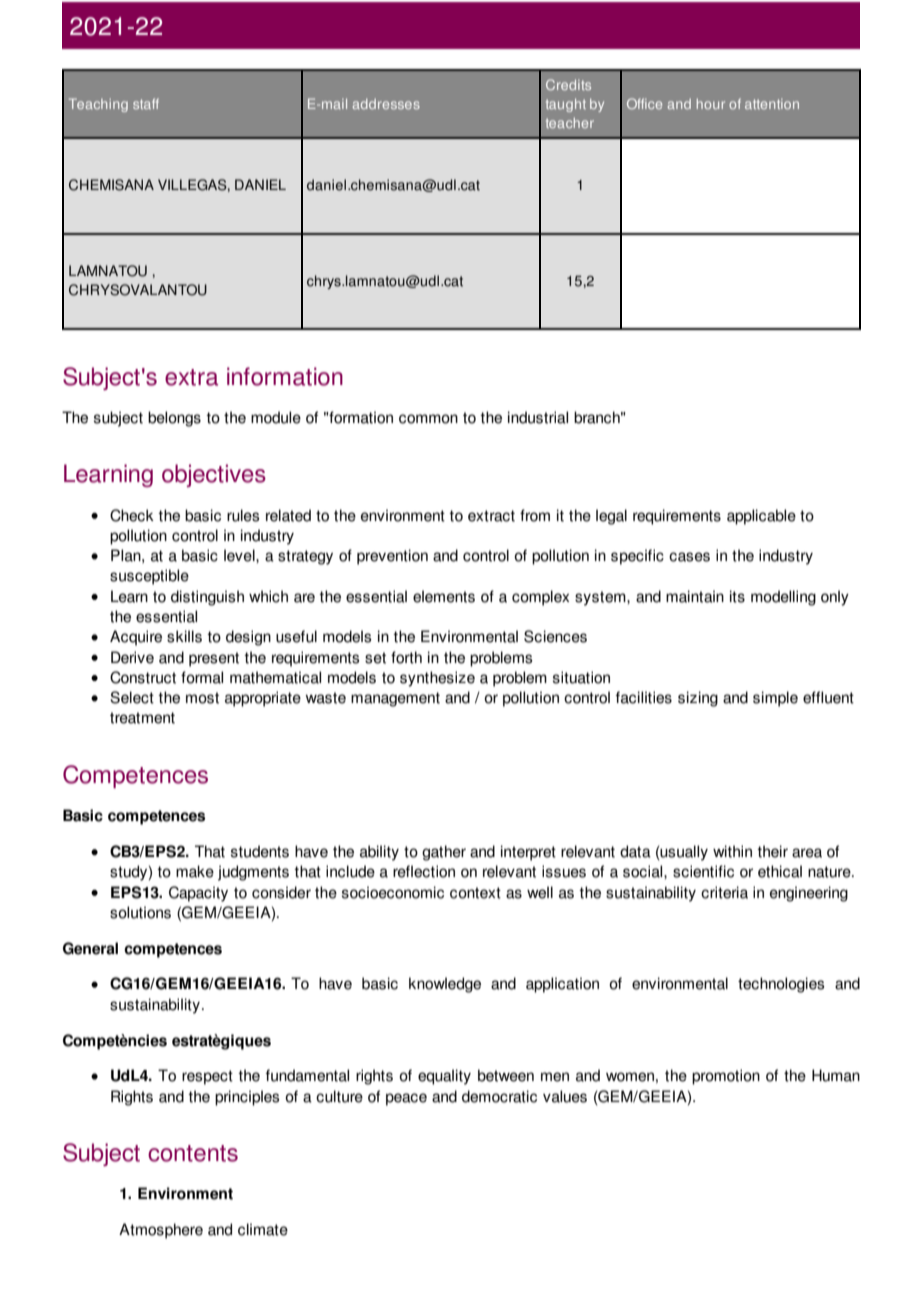 The image size is (924, 1308). Describe the element at coordinates (499, 1096) in the image. I see `democratic` at that location.
